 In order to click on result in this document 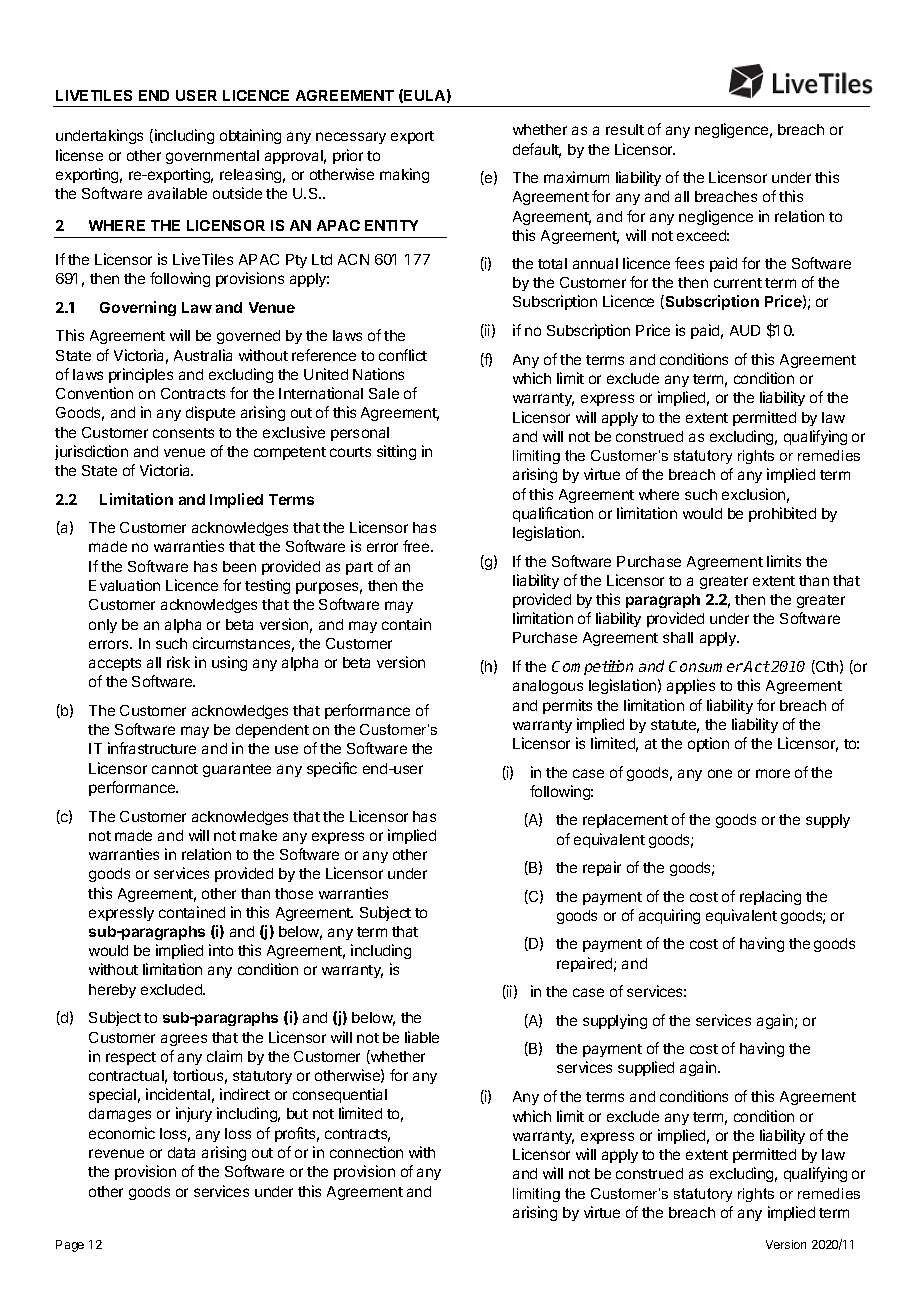, I will do `click(625, 129)`.
